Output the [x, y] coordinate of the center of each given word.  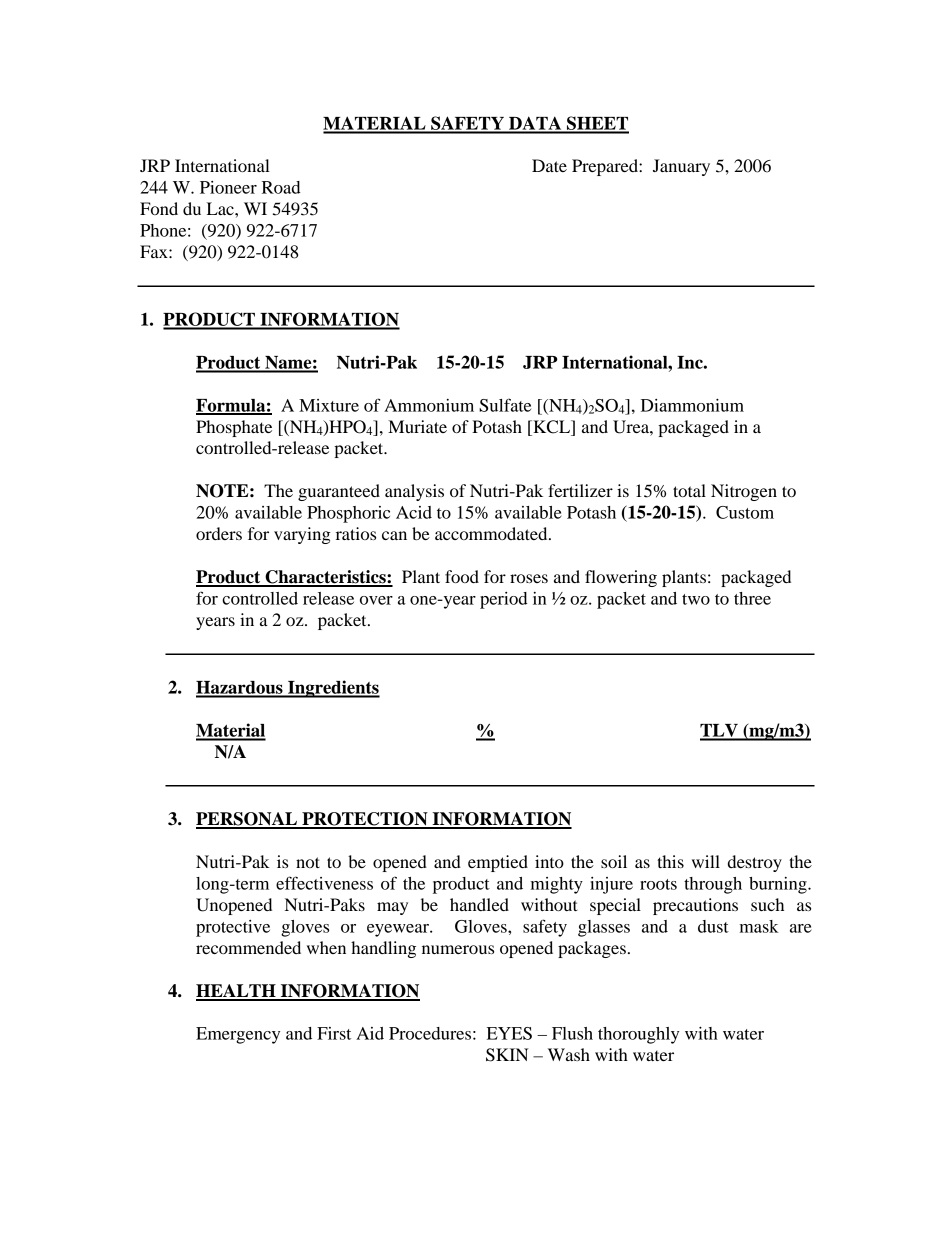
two [696, 599]
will [706, 861]
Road [281, 187]
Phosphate [234, 428]
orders [219, 533]
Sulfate [505, 405]
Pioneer [228, 187]
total [689, 490]
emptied [498, 863]
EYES [509, 1033]
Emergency [238, 1035]
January [681, 167]
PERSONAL [248, 820]
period [504, 600]
